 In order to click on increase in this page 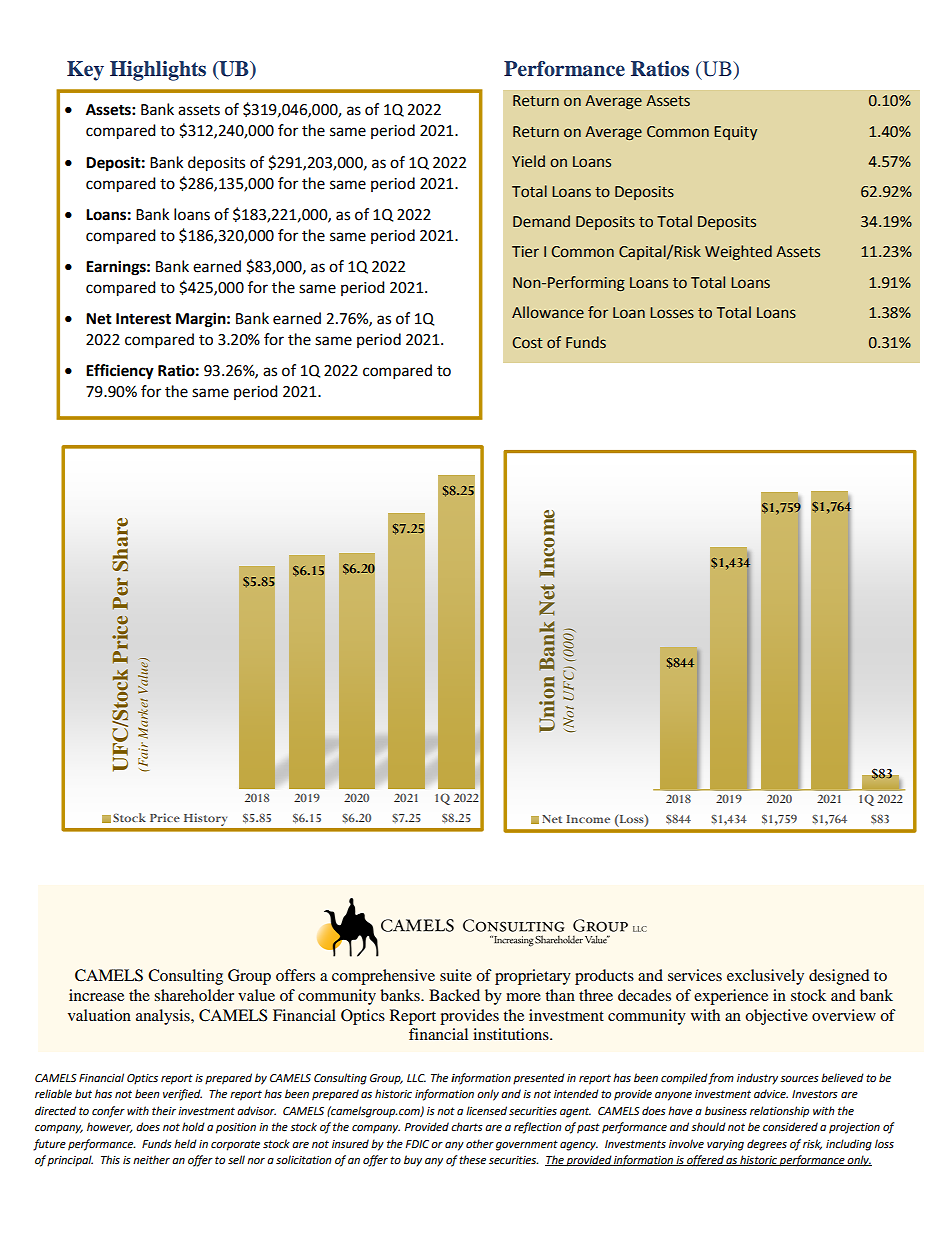, I will do `click(96, 995)`.
